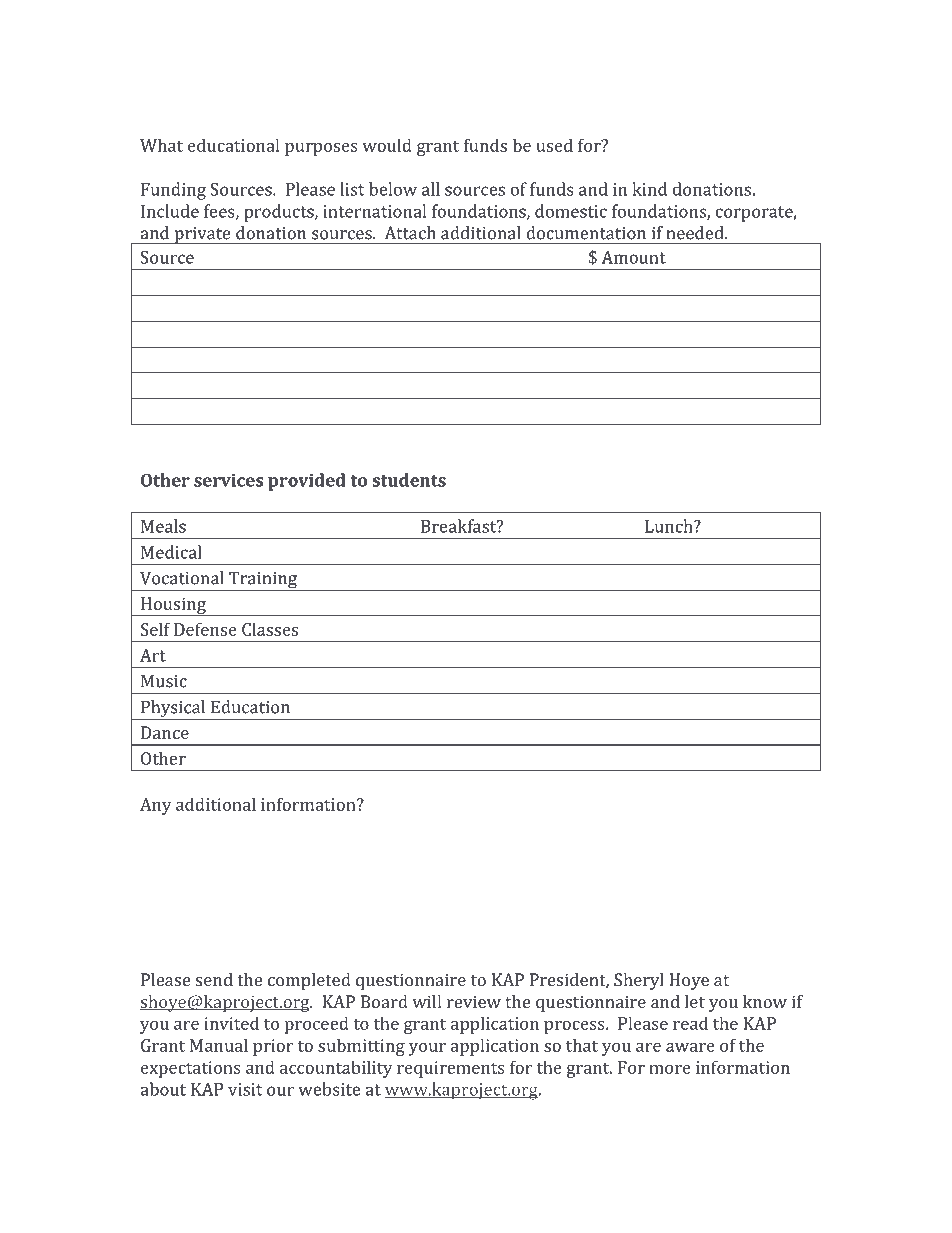  What do you see at coordinates (649, 189) in the screenshot?
I see `kind` at bounding box center [649, 189].
